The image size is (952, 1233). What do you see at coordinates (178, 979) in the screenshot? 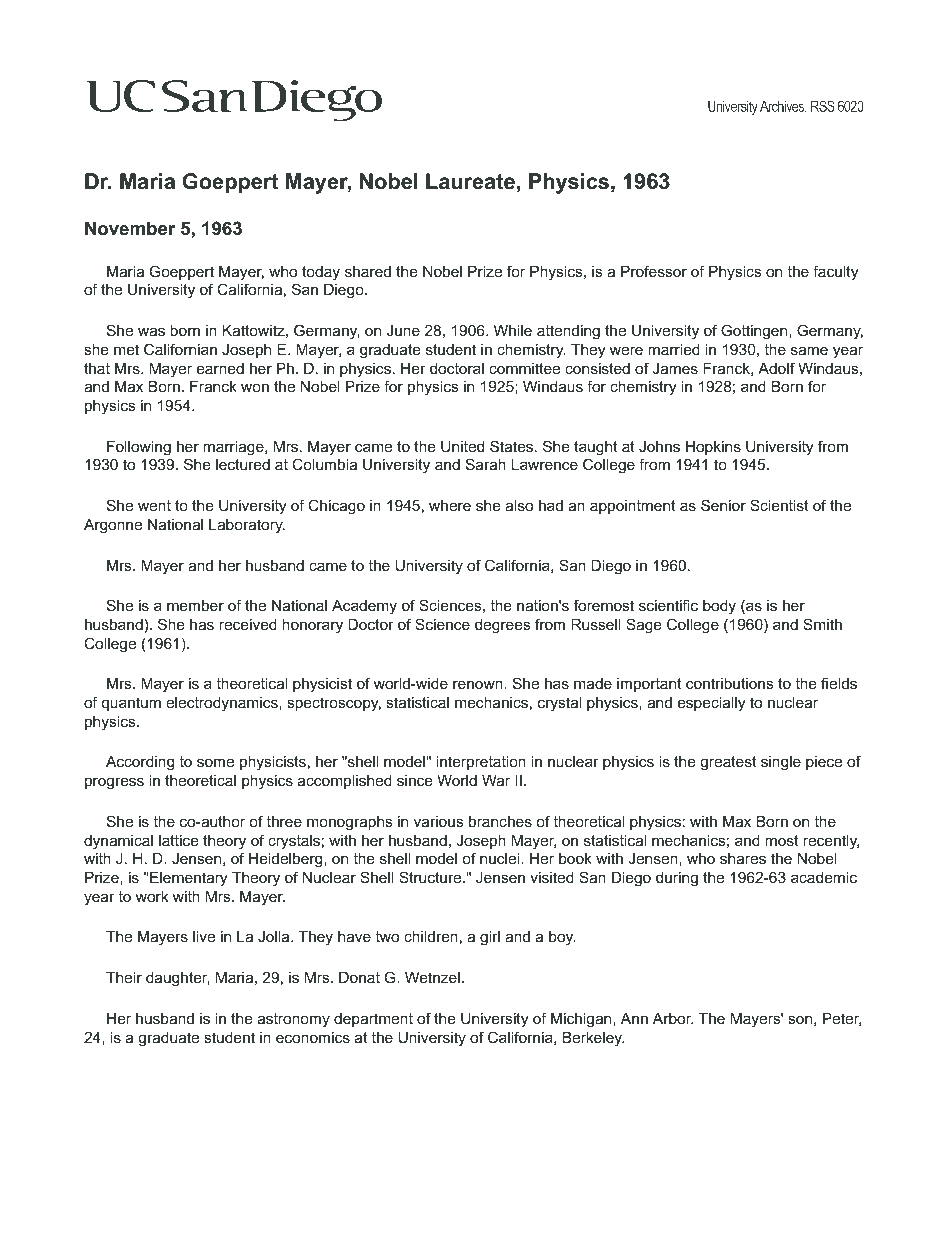
I see `daughter` at bounding box center [178, 979].
